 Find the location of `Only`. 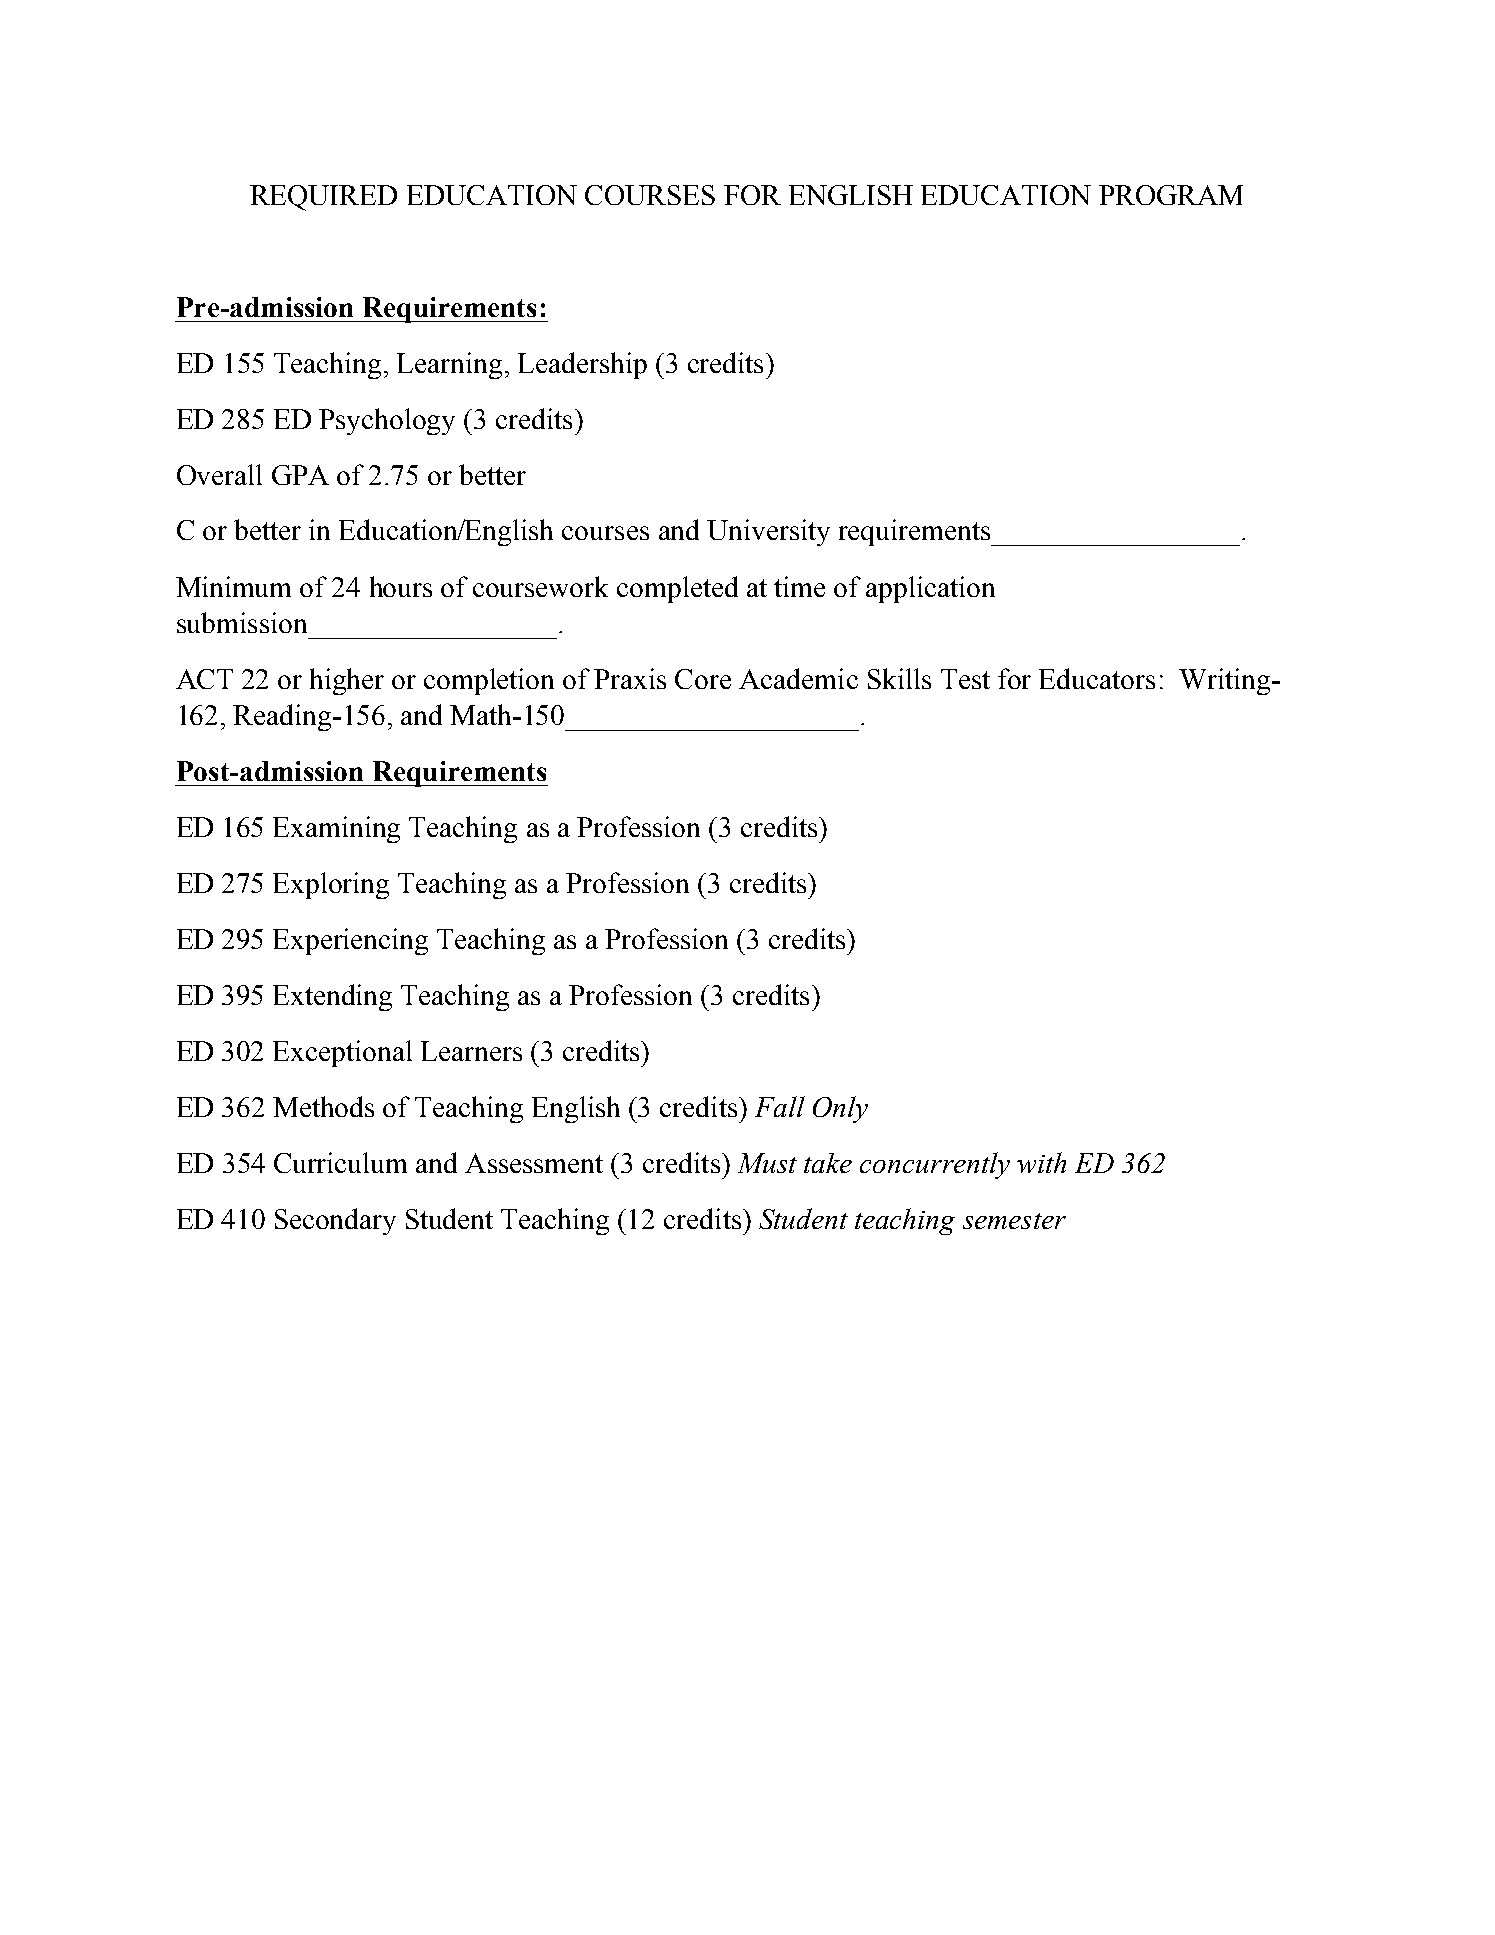

Only is located at coordinates (840, 1109).
